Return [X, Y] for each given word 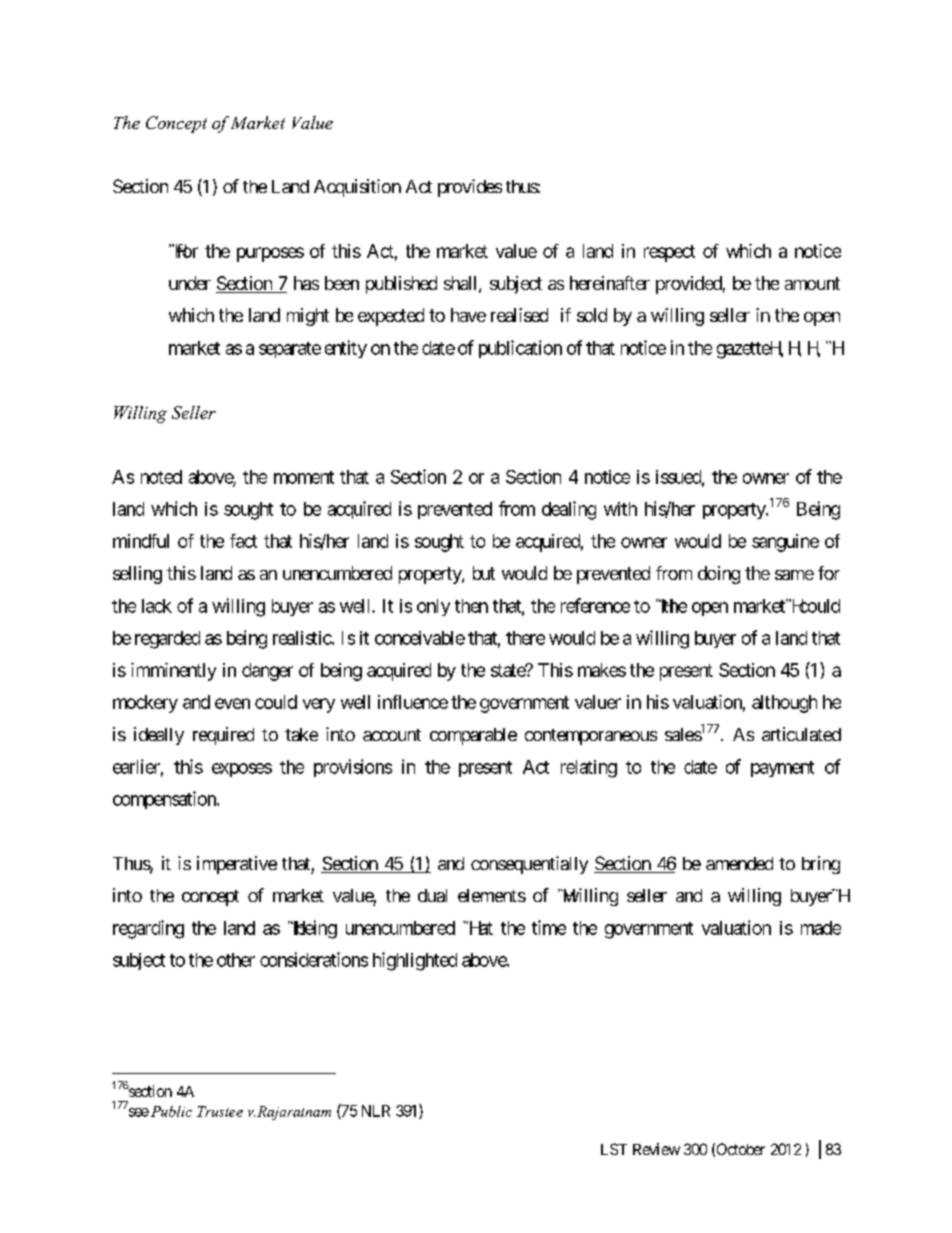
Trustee [220, 1111]
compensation [165, 800]
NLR [376, 1111]
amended [739, 863]
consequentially [529, 865]
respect [669, 253]
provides [470, 188]
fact [243, 541]
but [484, 573]
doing [719, 575]
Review [656, 1149]
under [190, 283]
